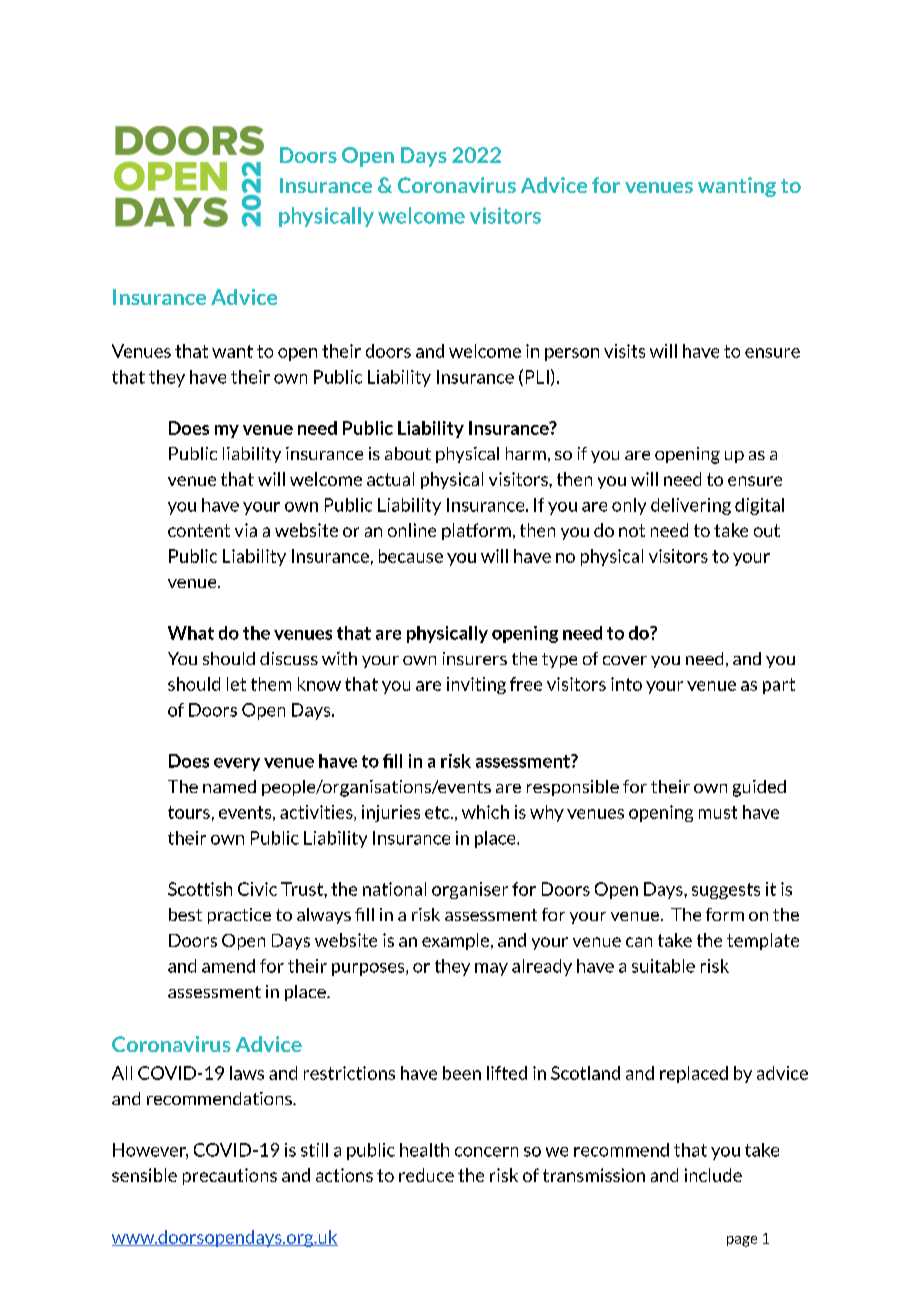 The width and height of the image is (924, 1307). Describe the element at coordinates (624, 351) in the image. I see `visits` at that location.
